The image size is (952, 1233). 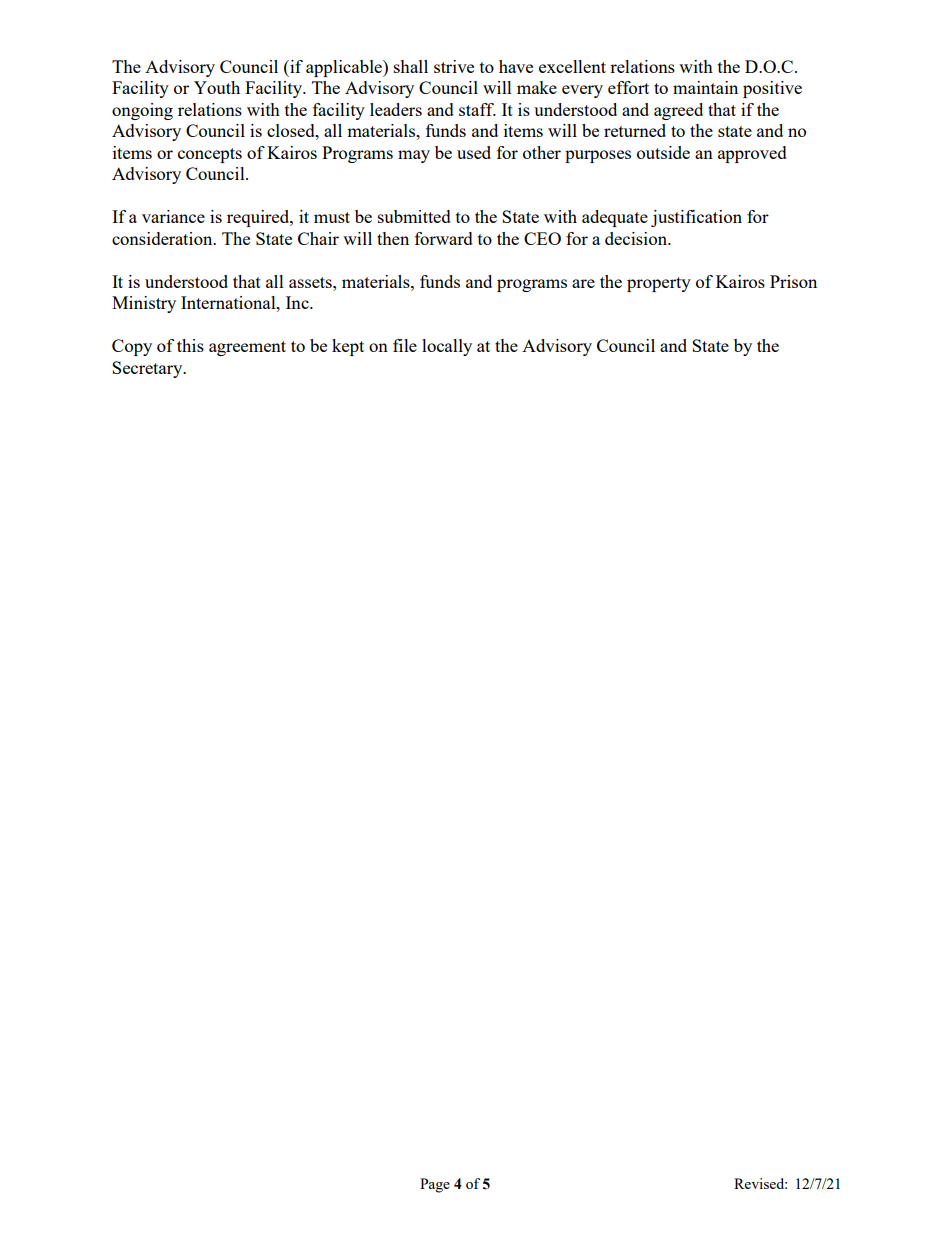 I want to click on Page, so click(x=435, y=1185).
